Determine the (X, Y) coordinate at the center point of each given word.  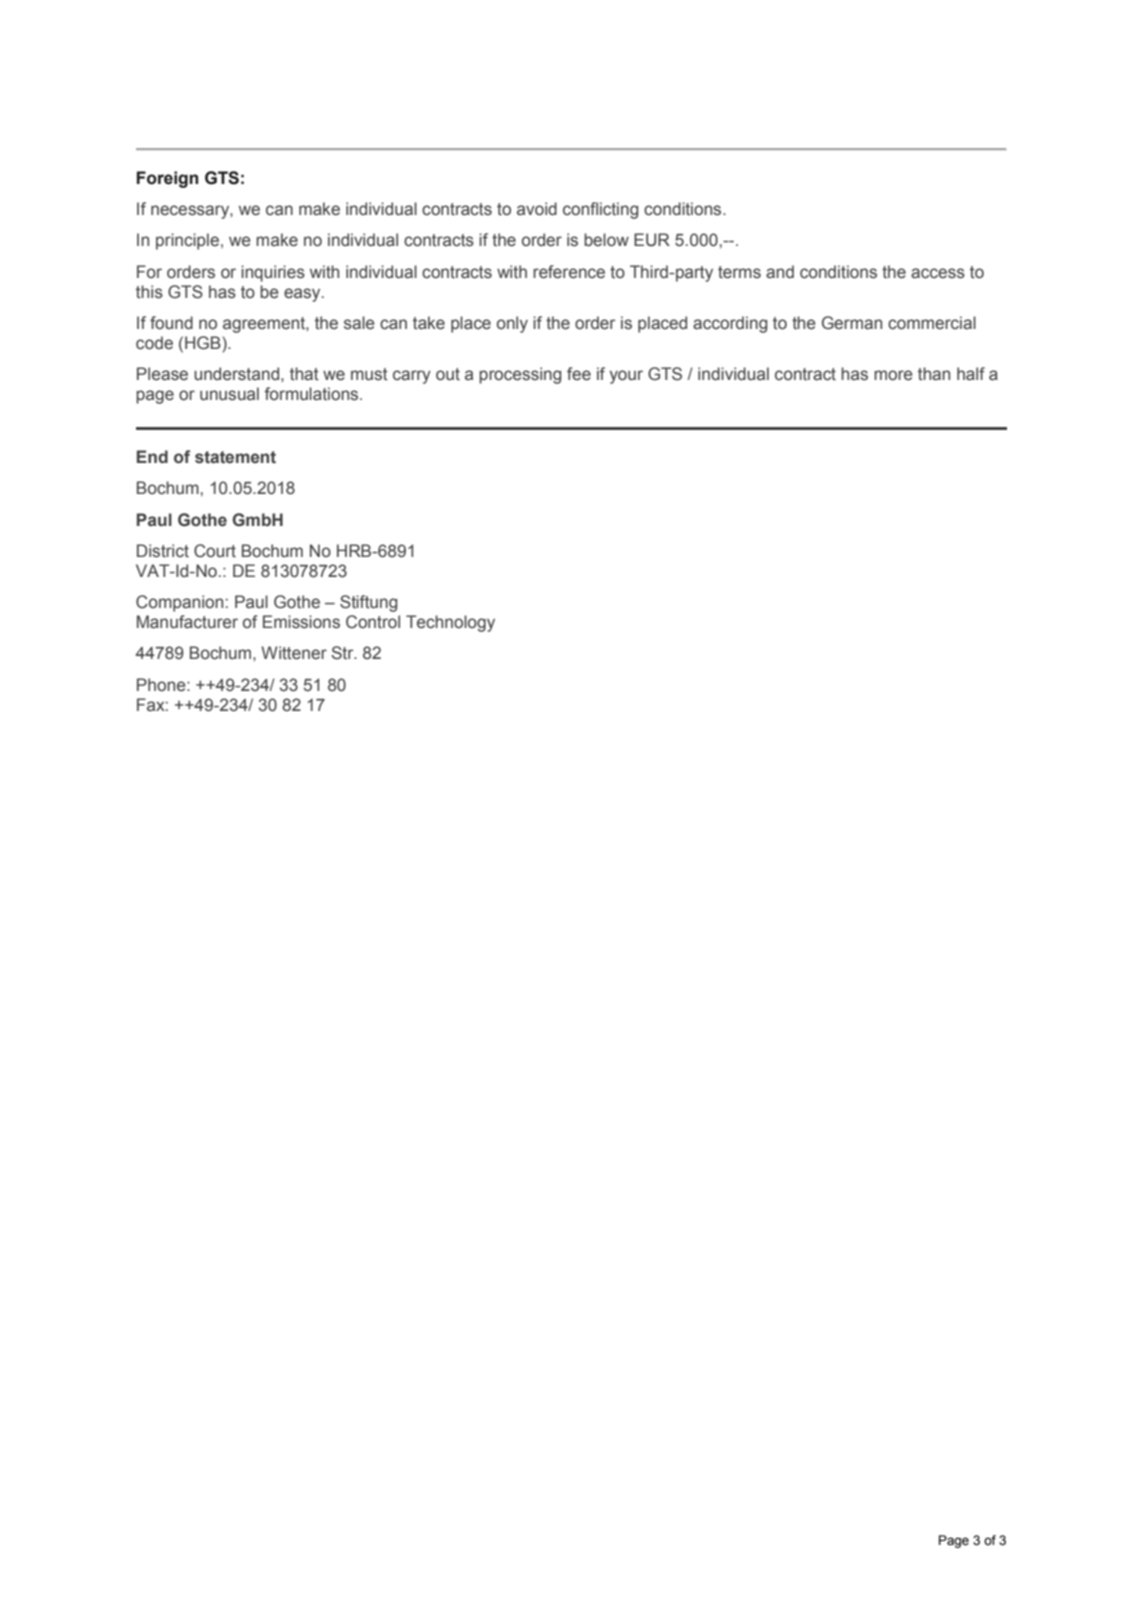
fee (579, 374)
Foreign (167, 179)
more (893, 375)
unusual (229, 394)
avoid (537, 209)
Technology (450, 623)
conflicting (600, 210)
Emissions (301, 622)
